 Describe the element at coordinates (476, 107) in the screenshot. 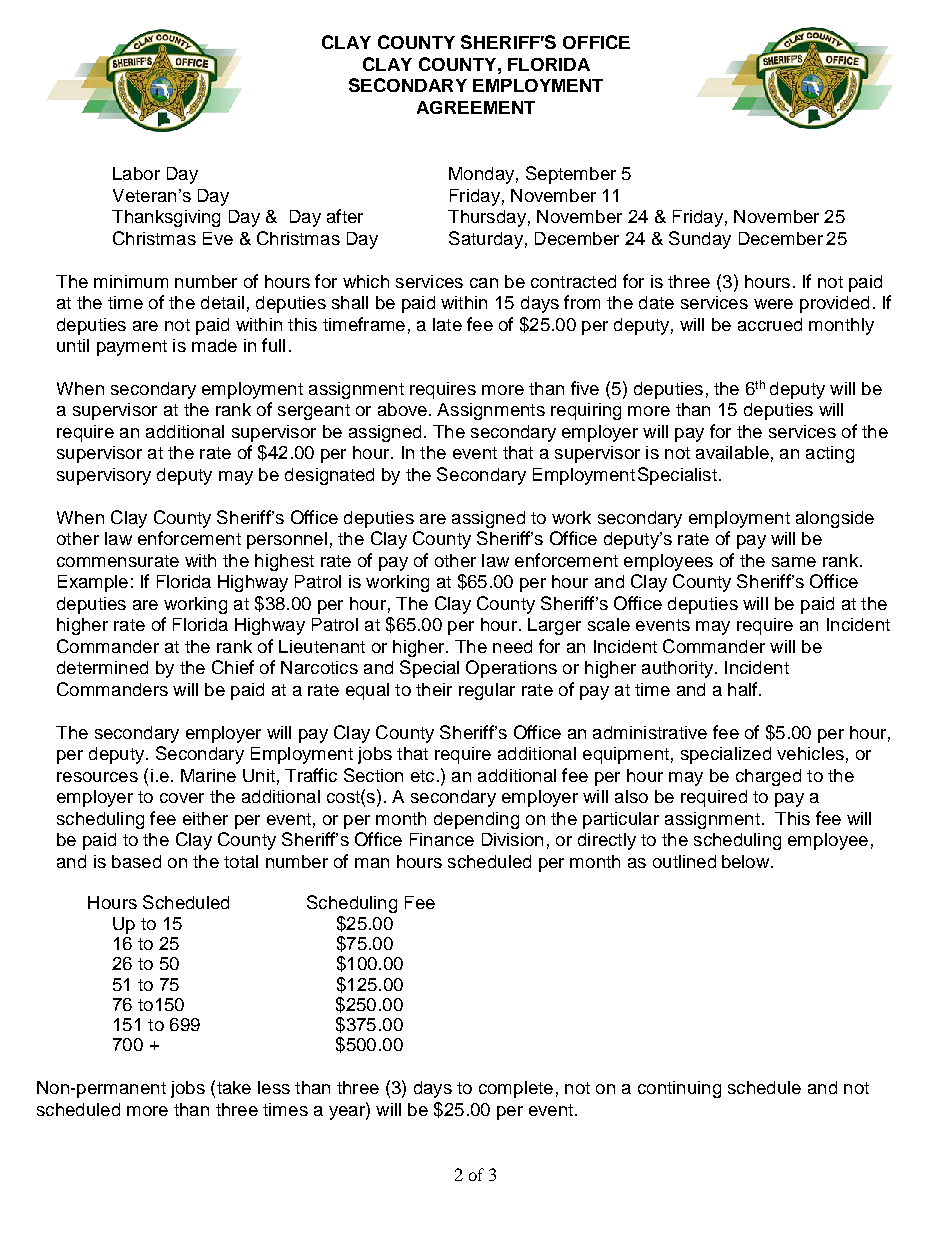

I see `AGREEMENT` at that location.
